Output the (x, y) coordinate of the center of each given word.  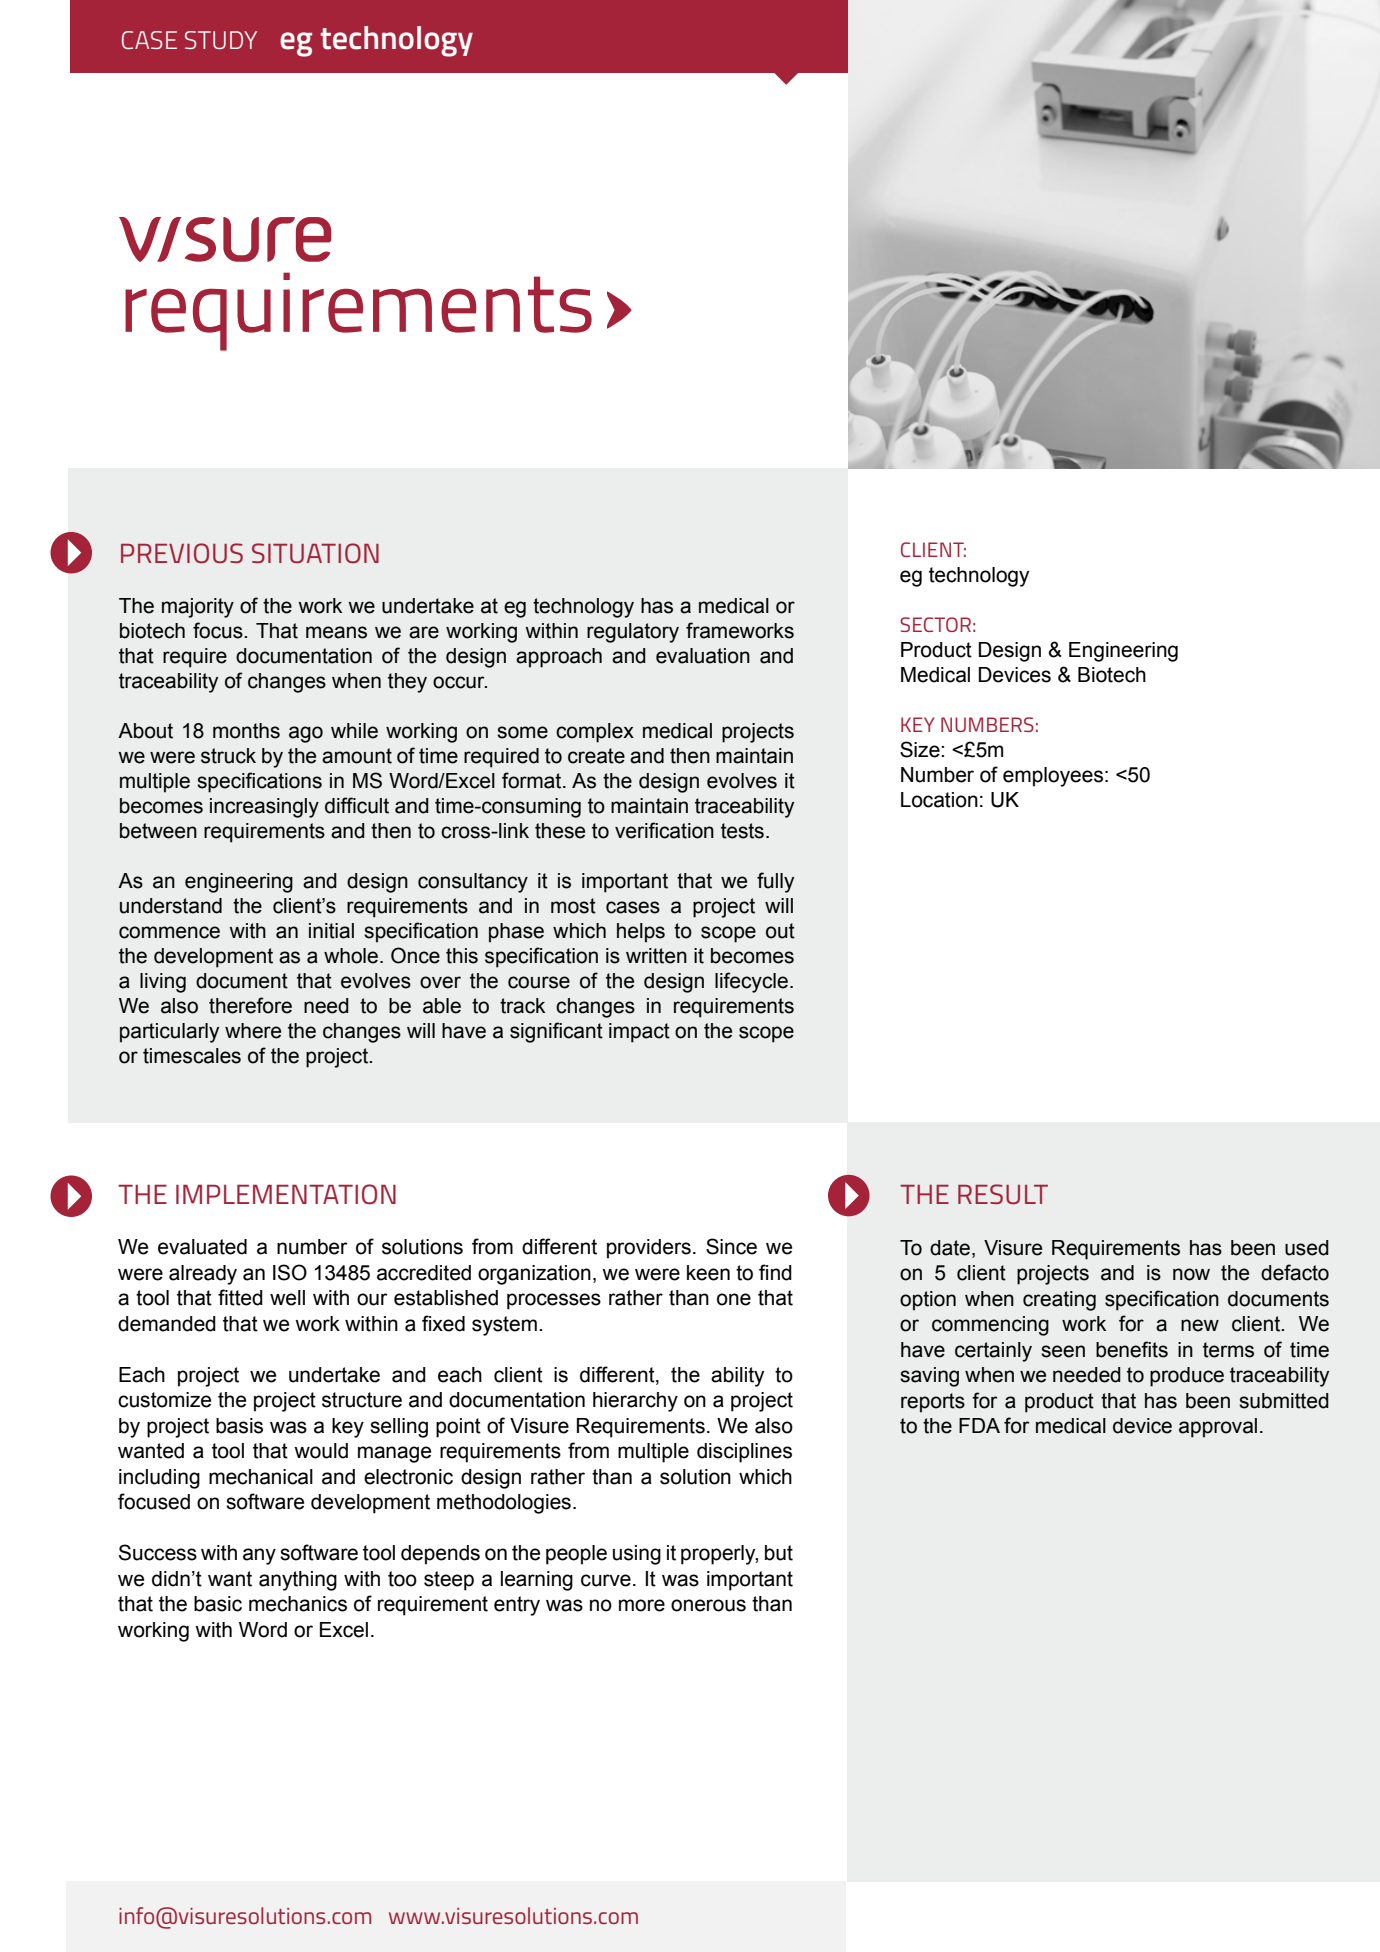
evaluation (703, 656)
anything (298, 1581)
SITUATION (315, 553)
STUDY (221, 40)
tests (742, 831)
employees (1053, 777)
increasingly (264, 808)
